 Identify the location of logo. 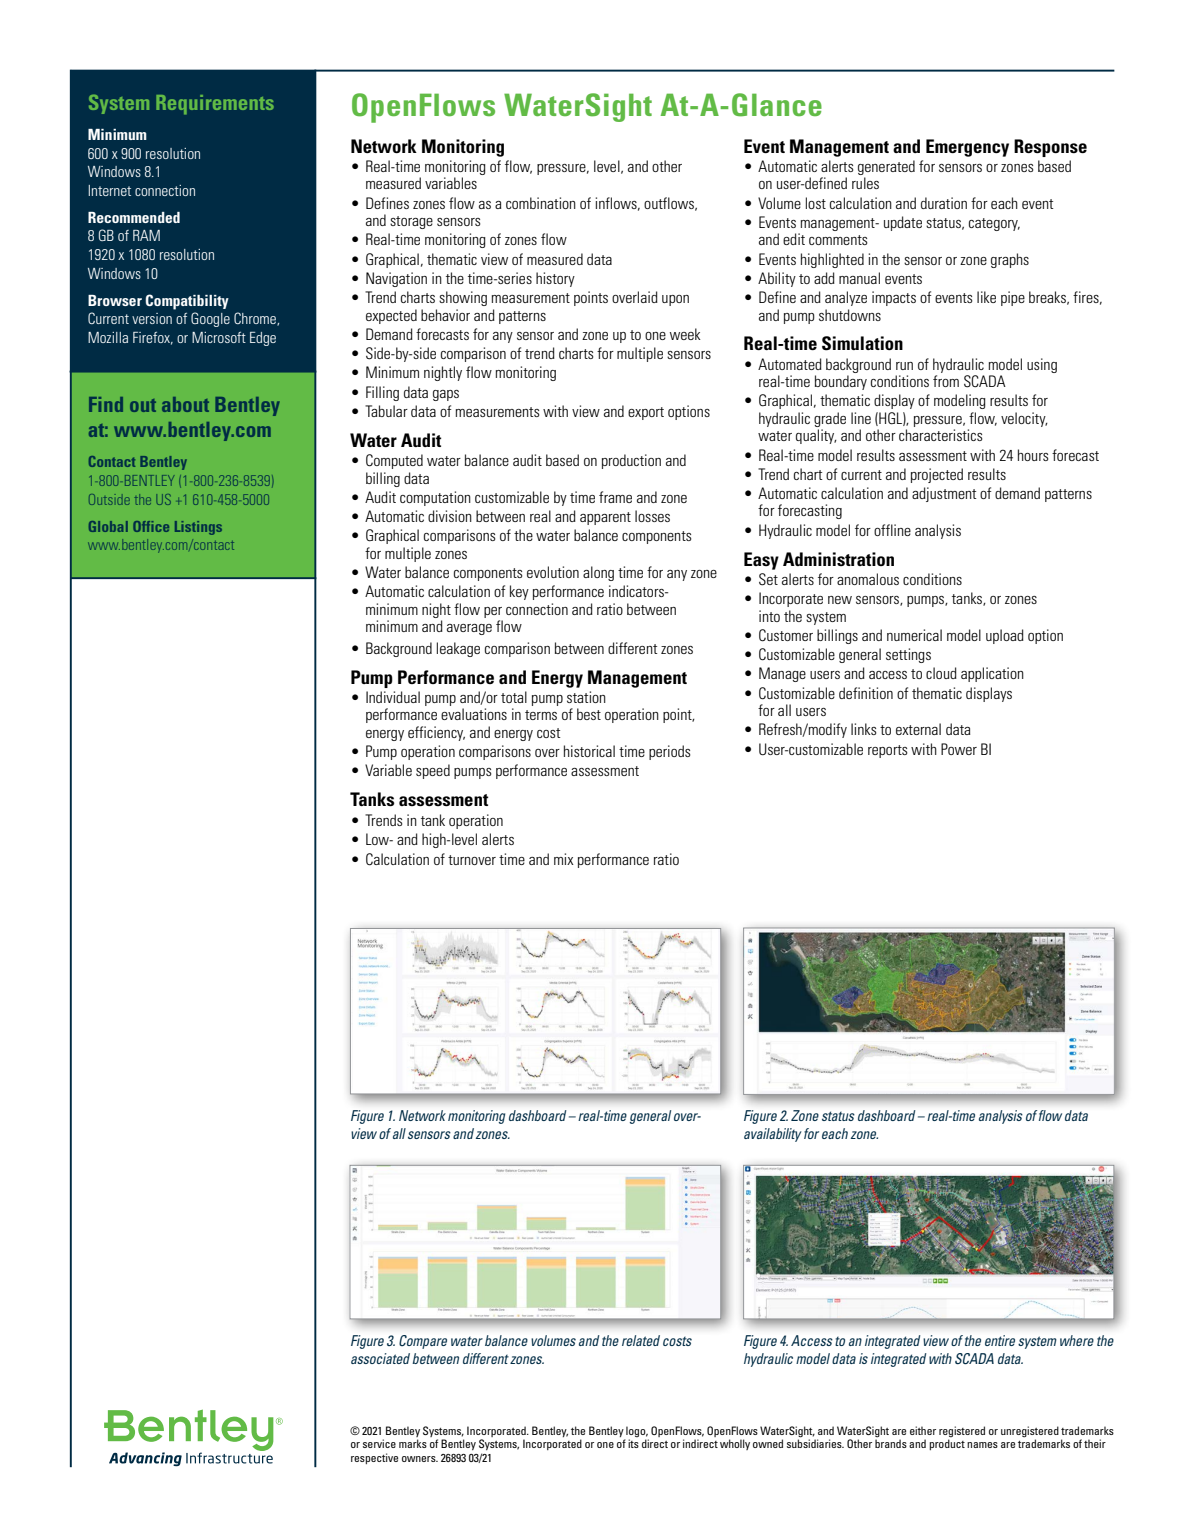
(637, 1431).
